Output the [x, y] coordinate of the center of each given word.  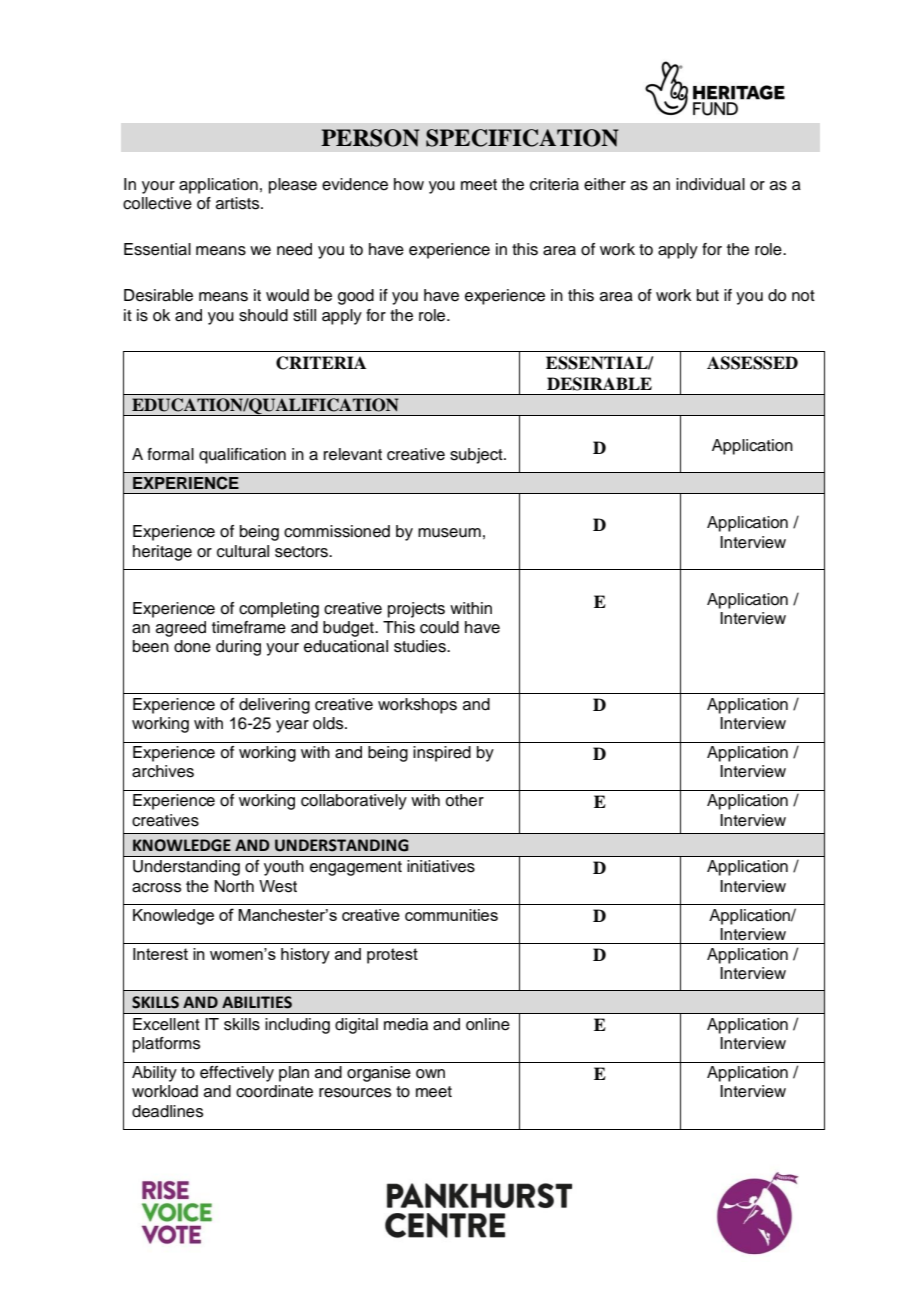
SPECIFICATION [522, 138]
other [464, 800]
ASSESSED [752, 363]
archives [163, 771]
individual [710, 184]
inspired [442, 754]
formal [170, 454]
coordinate [274, 1091]
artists [239, 203]
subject [477, 456]
